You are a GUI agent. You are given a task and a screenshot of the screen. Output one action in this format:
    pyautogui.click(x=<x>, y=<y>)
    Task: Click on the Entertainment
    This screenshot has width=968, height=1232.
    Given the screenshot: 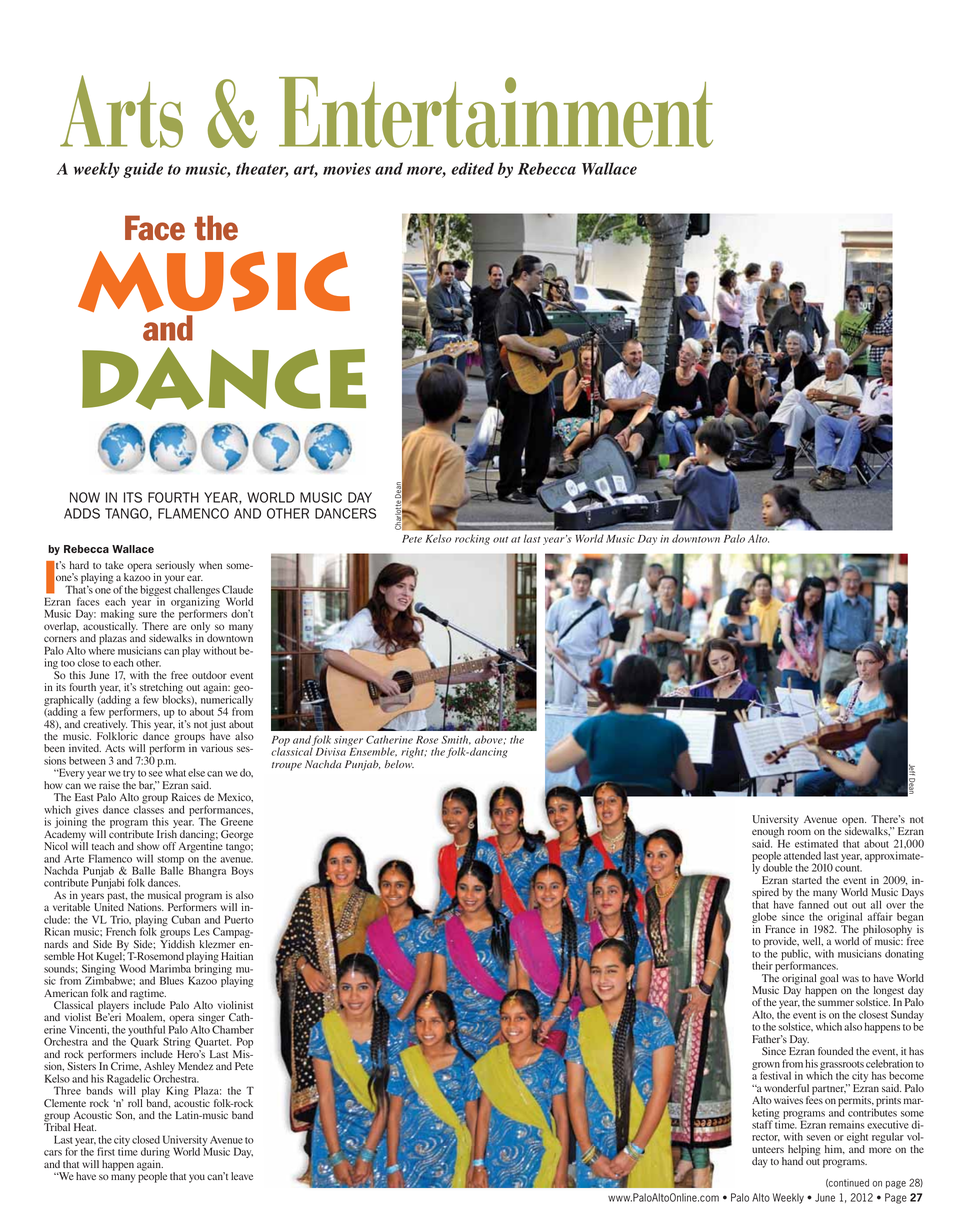 What is the action you would take?
    pyautogui.click(x=496, y=112)
